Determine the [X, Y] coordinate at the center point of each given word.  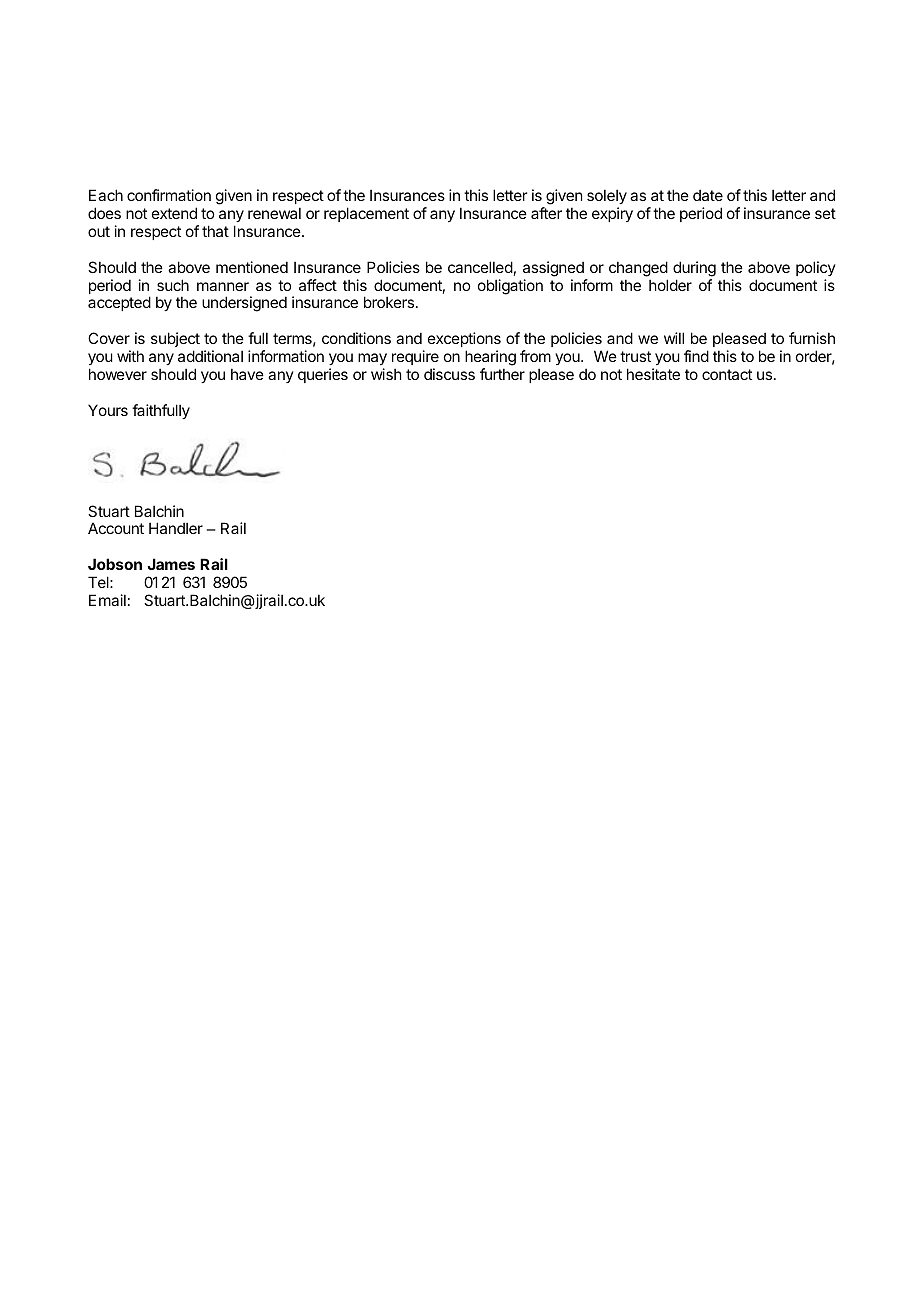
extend [174, 213]
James [171, 564]
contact [727, 374]
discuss [449, 374]
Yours [108, 410]
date [708, 195]
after [546, 213]
